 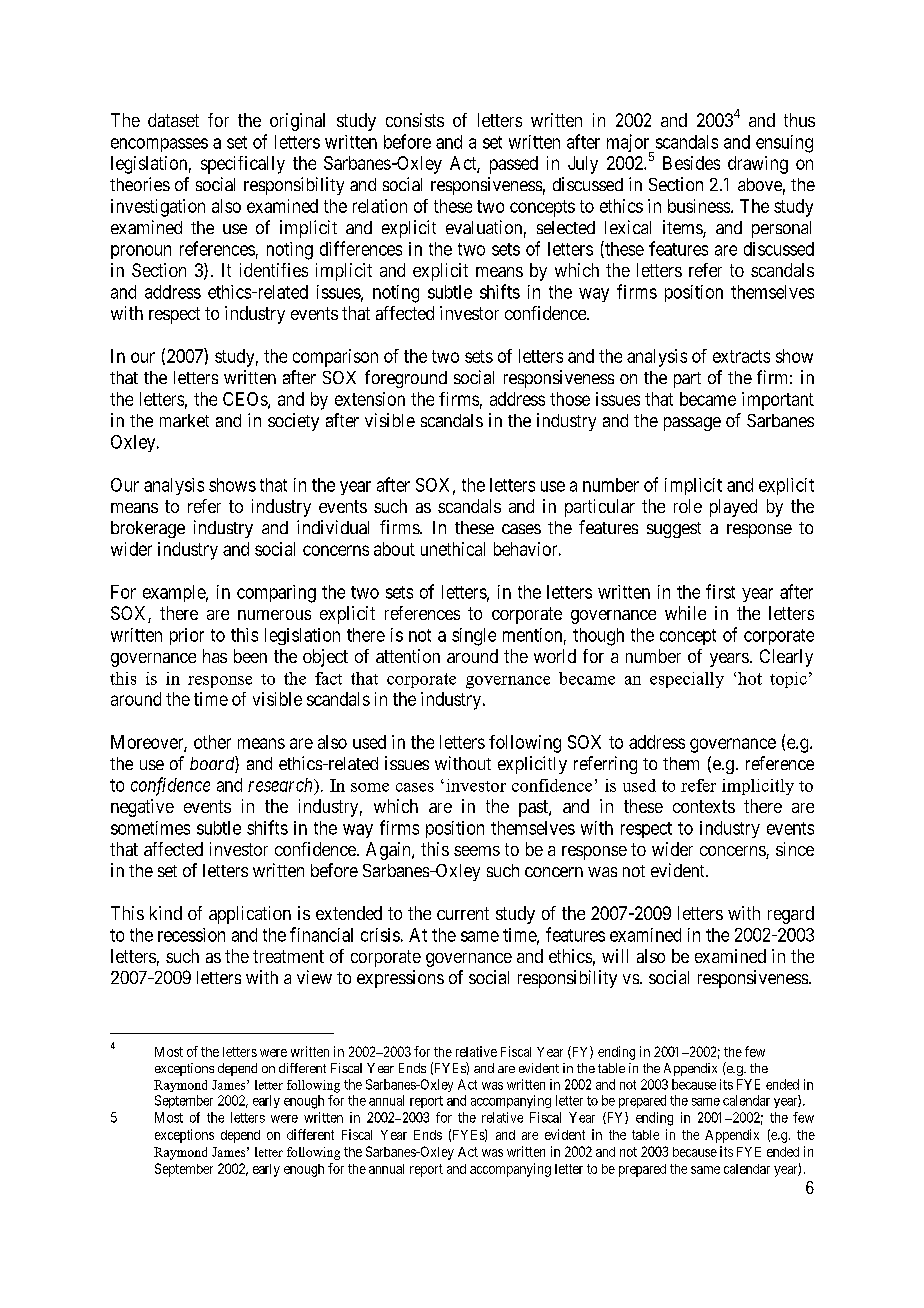 What do you see at coordinates (514, 165) in the document?
I see `passed` at bounding box center [514, 165].
